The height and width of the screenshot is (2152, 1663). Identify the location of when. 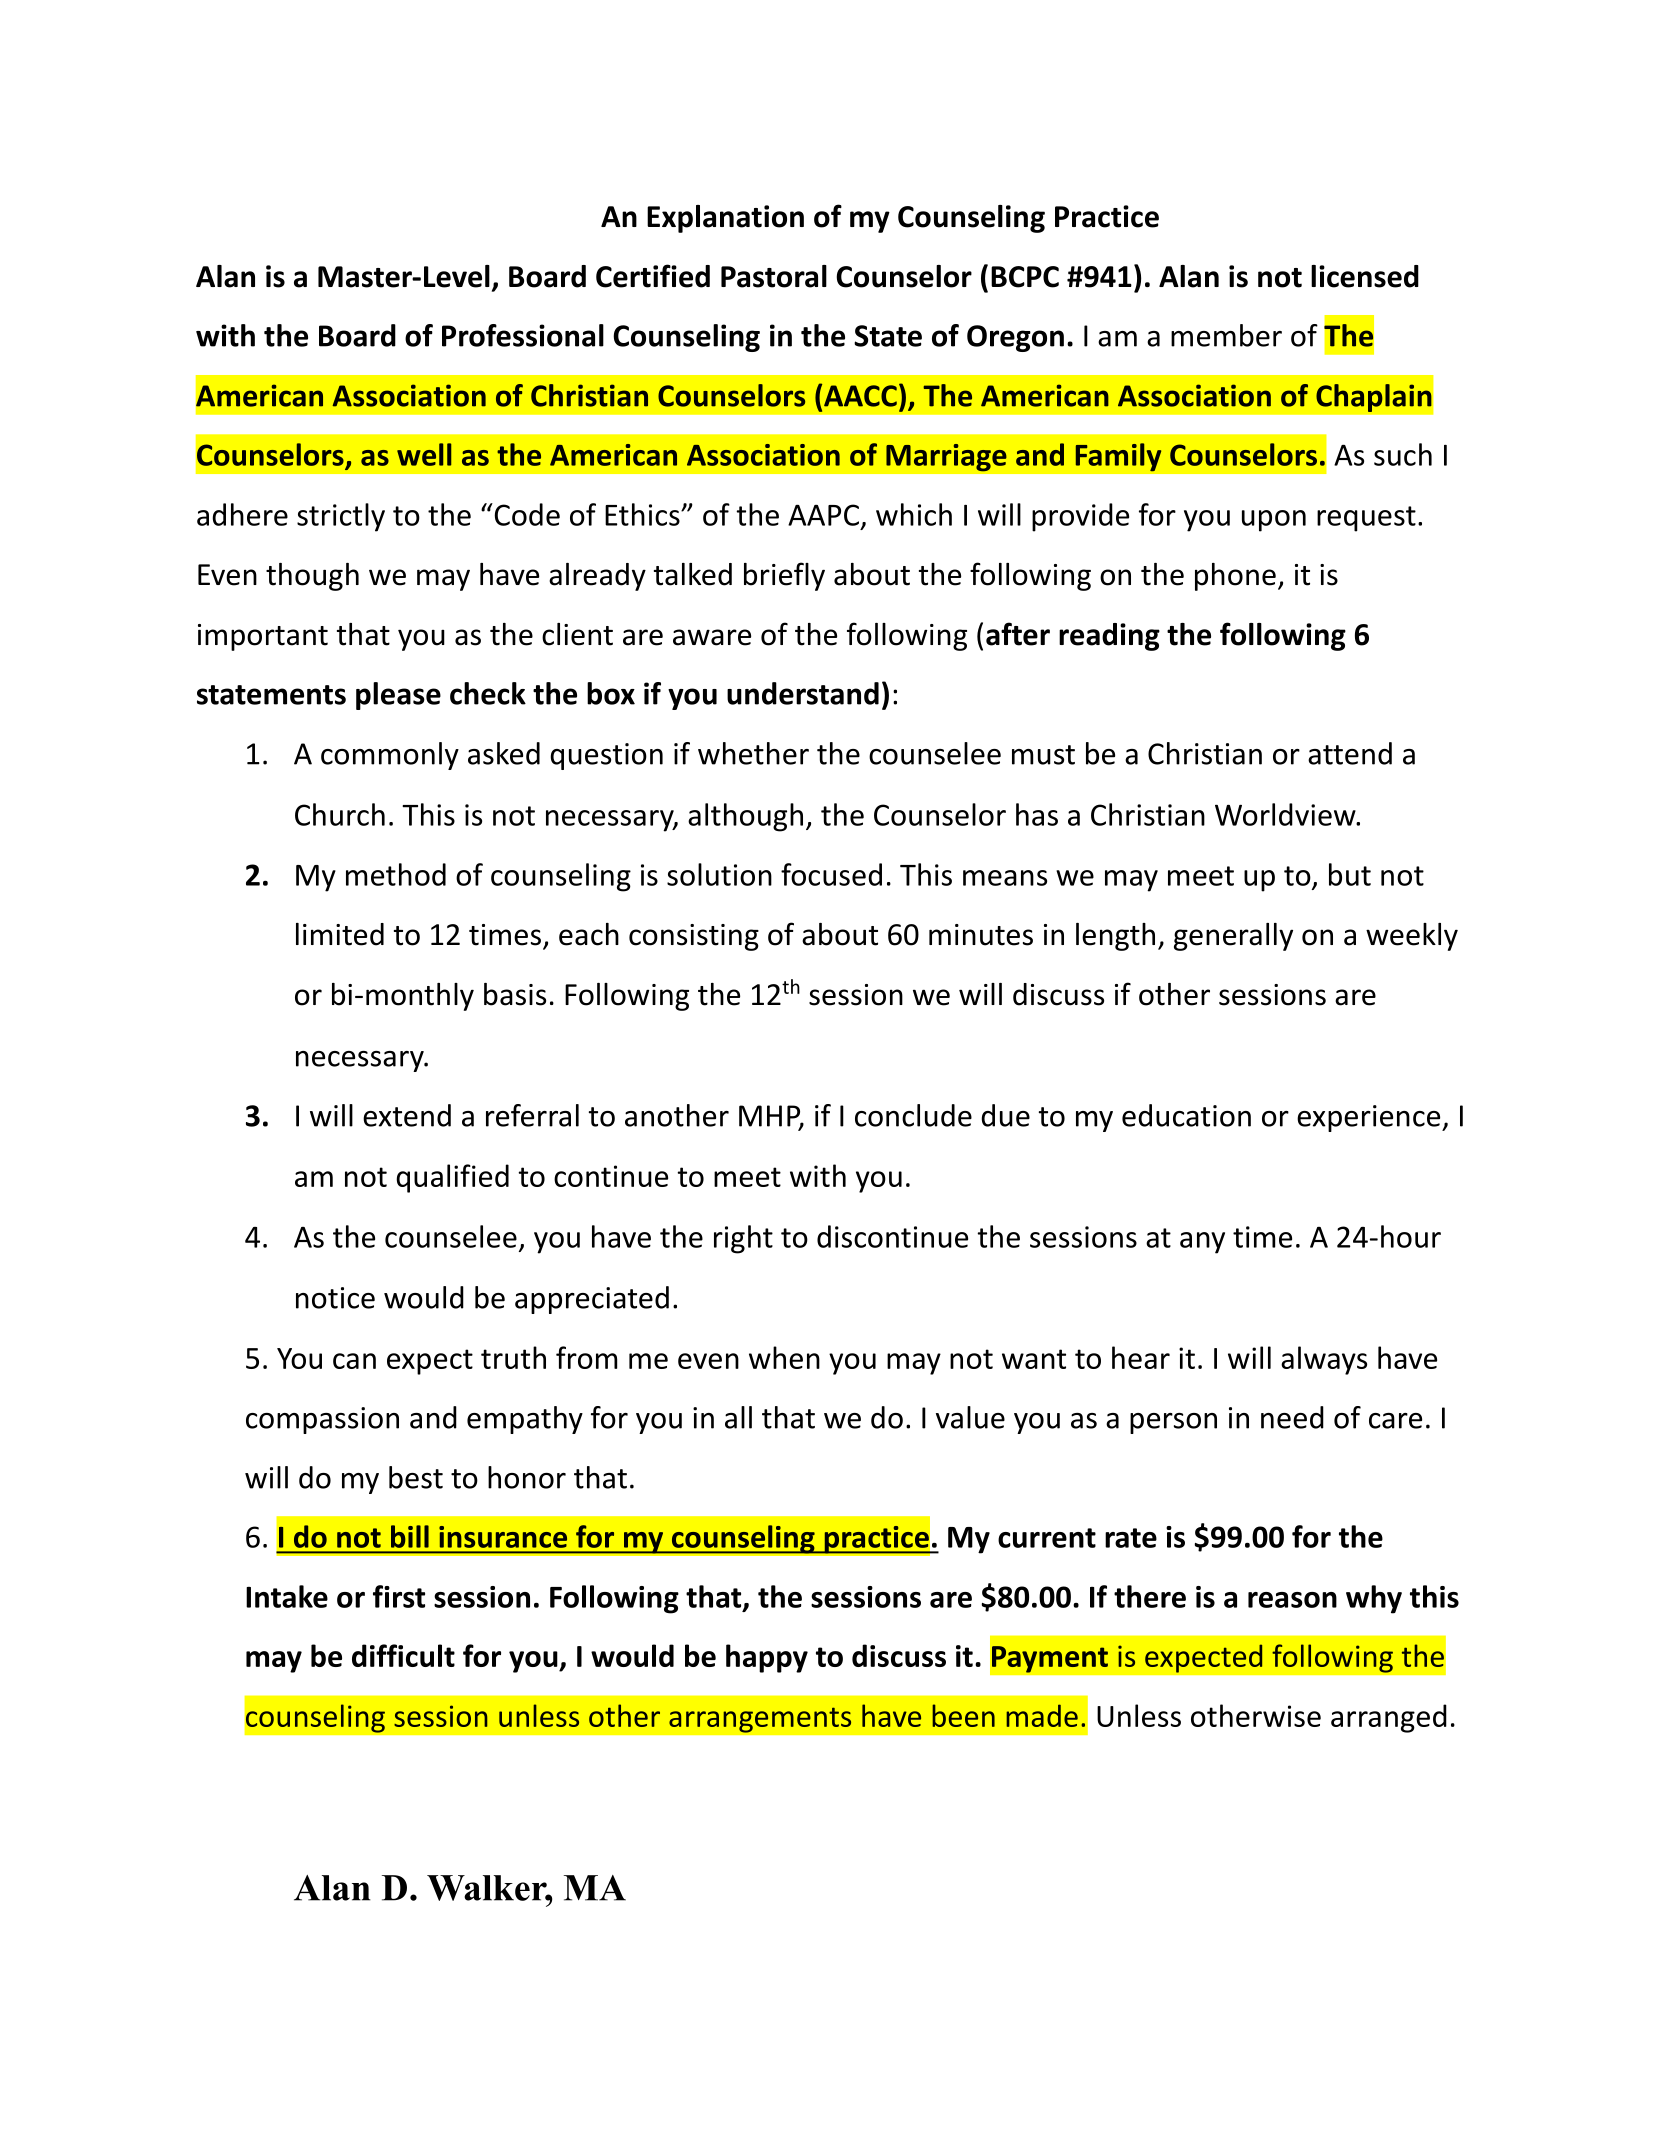
(784, 1357).
